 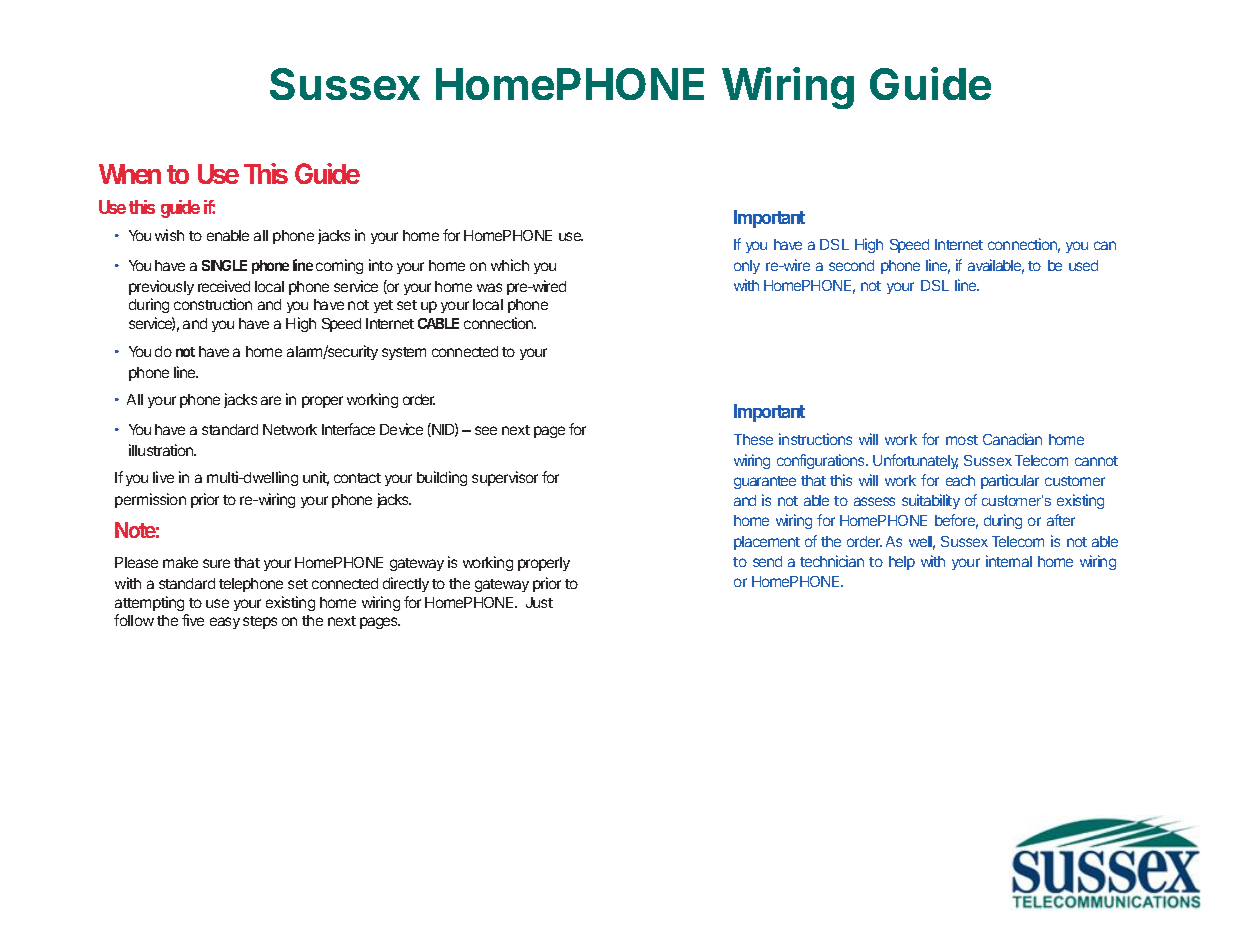 What do you see at coordinates (1083, 265) in the image?
I see `used` at bounding box center [1083, 265].
